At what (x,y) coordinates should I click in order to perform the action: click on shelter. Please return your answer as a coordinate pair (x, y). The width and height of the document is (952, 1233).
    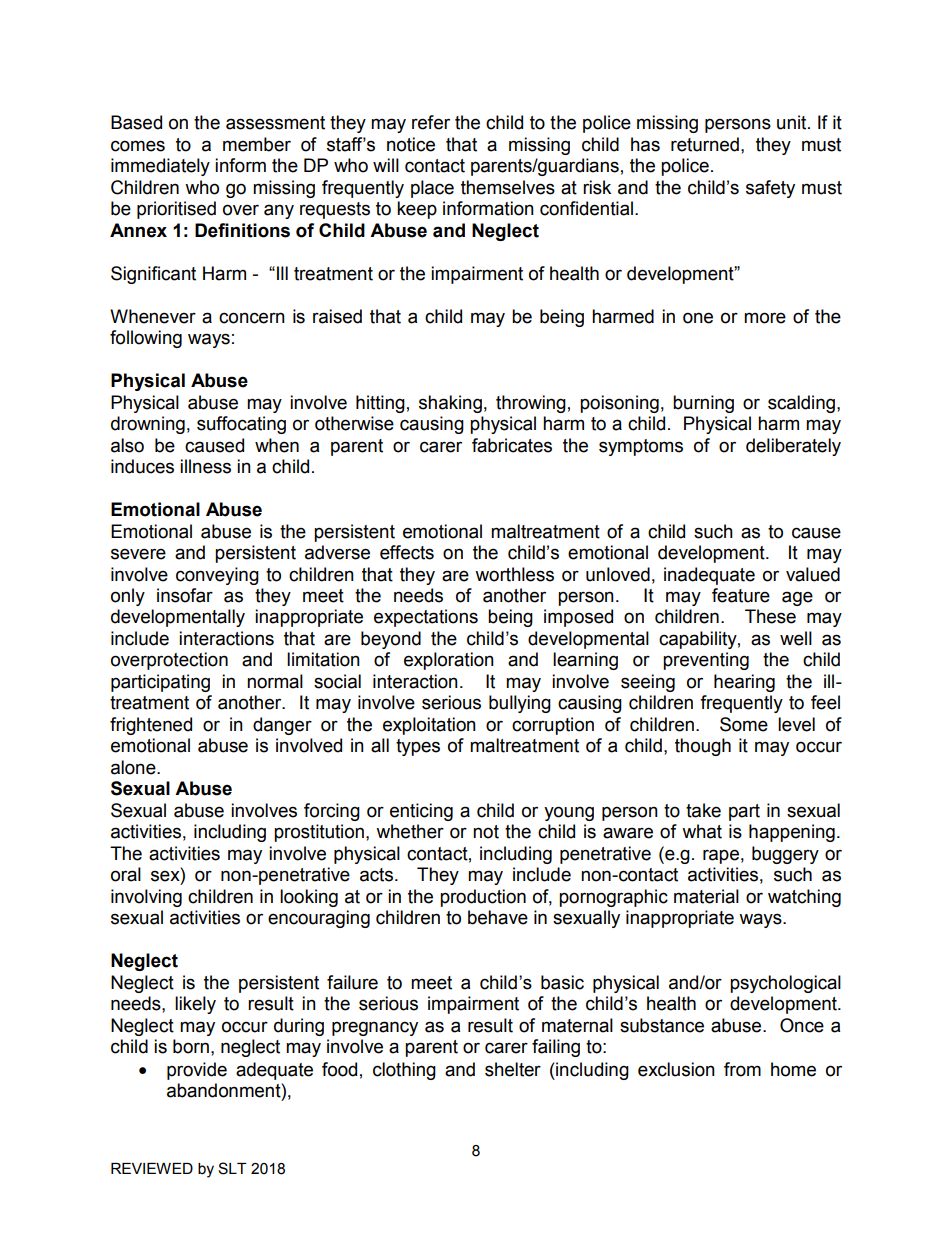
    Looking at the image, I should click on (513, 1069).
